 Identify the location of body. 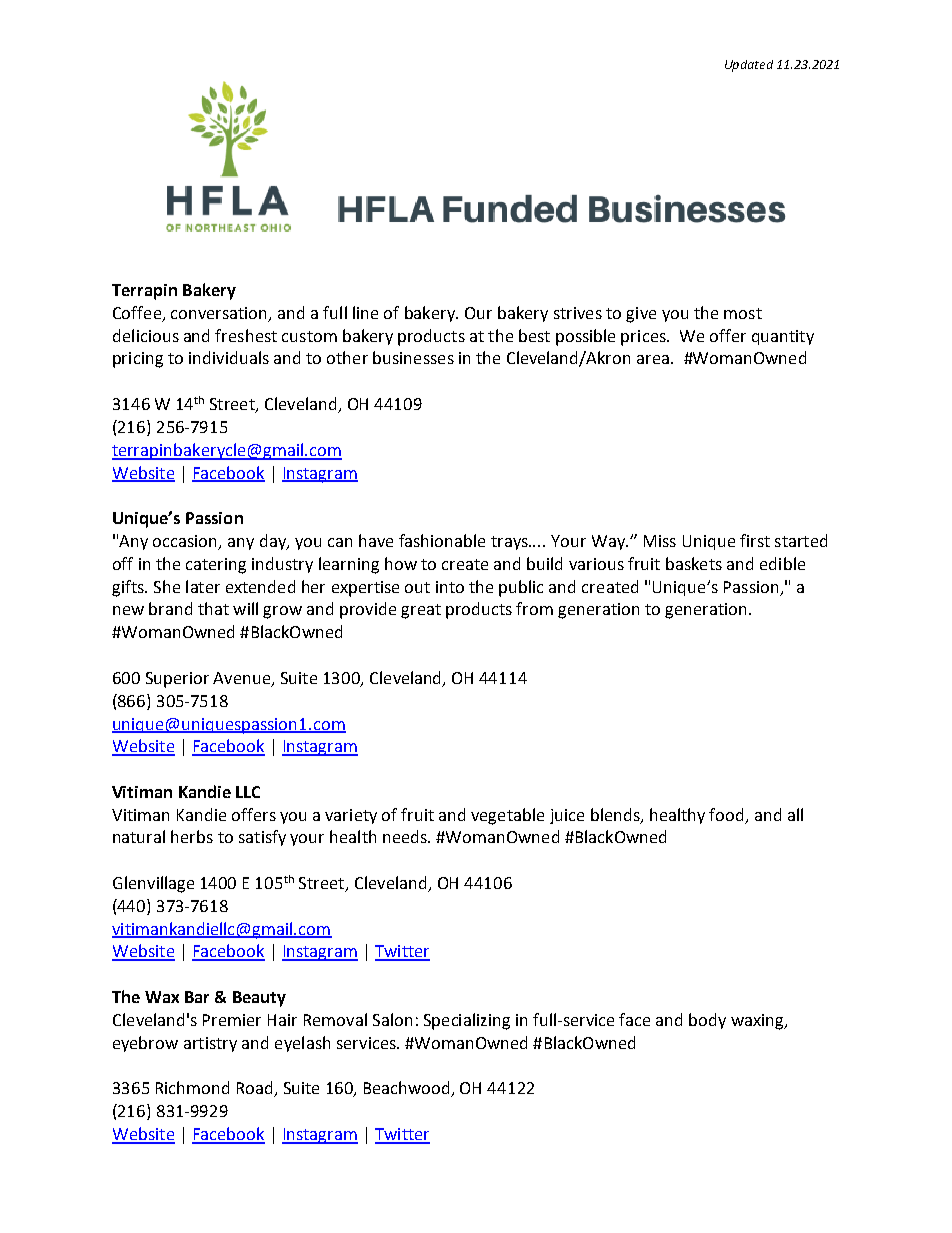
(707, 1021).
